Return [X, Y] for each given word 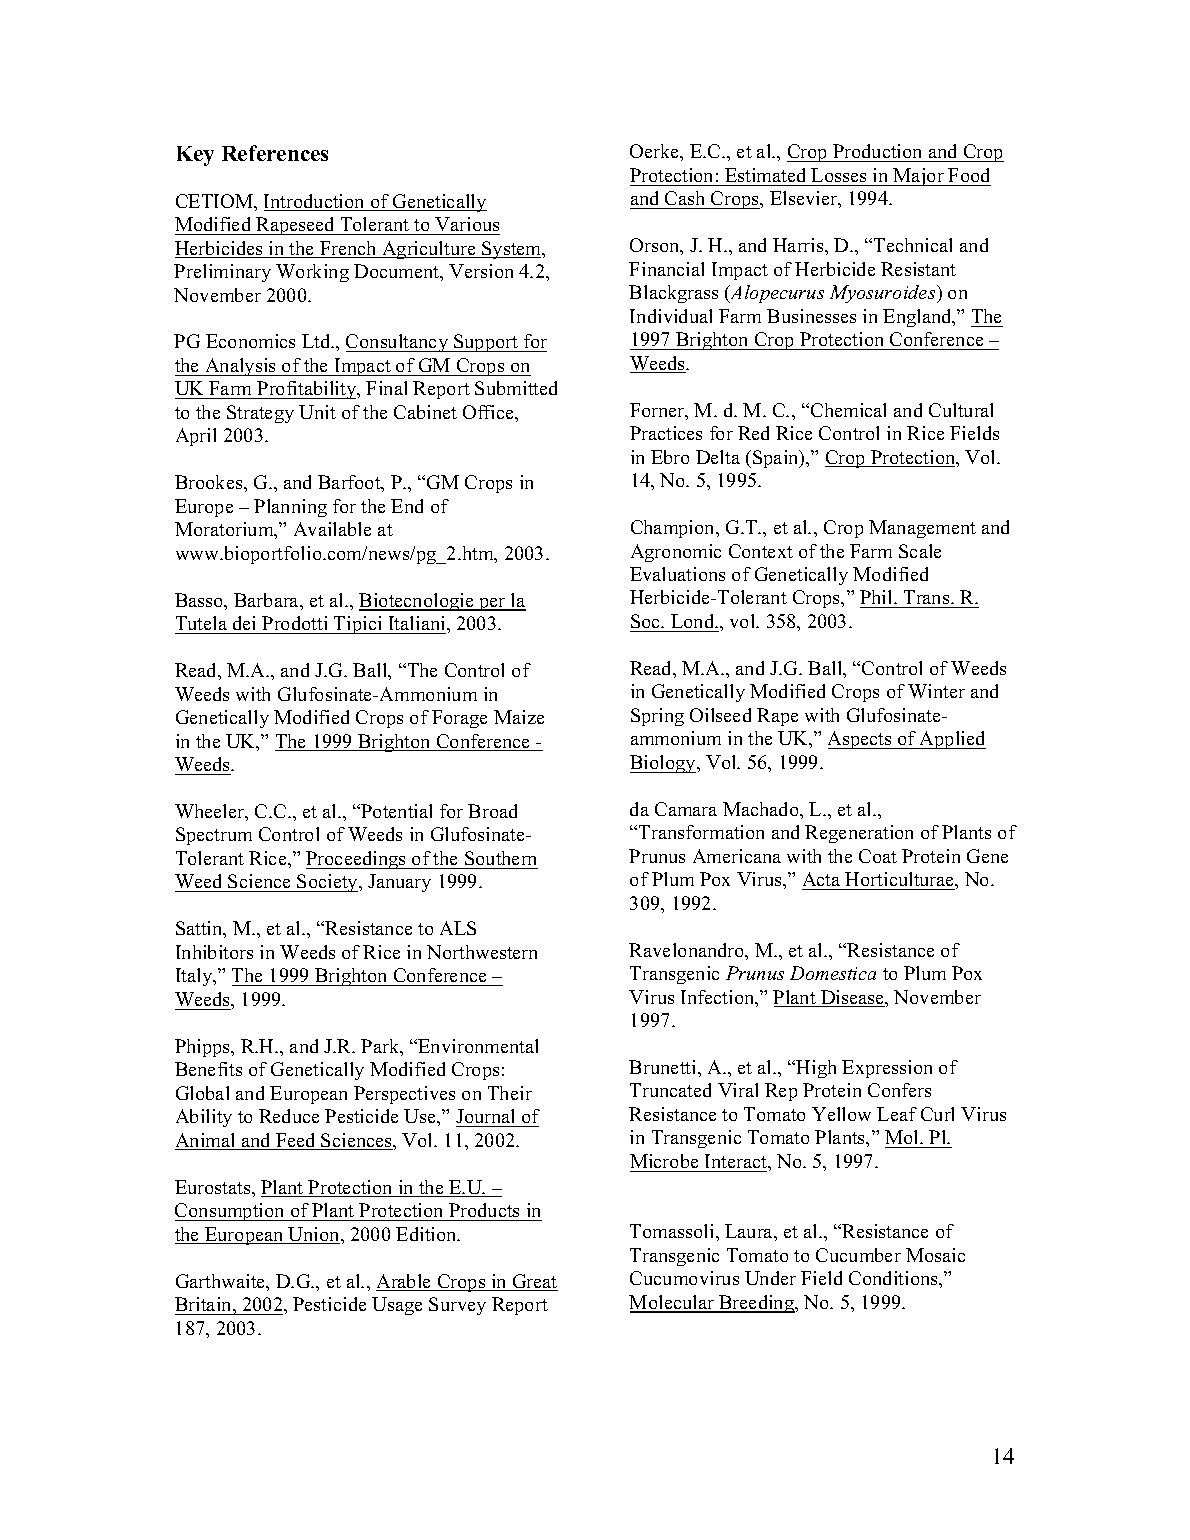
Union [314, 1235]
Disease [853, 998]
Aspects [861, 740]
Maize [519, 717]
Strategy [260, 414]
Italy [195, 977]
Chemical [848, 410]
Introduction [315, 202]
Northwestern [482, 952]
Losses [838, 175]
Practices [666, 433]
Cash [685, 200]
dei [244, 623]
